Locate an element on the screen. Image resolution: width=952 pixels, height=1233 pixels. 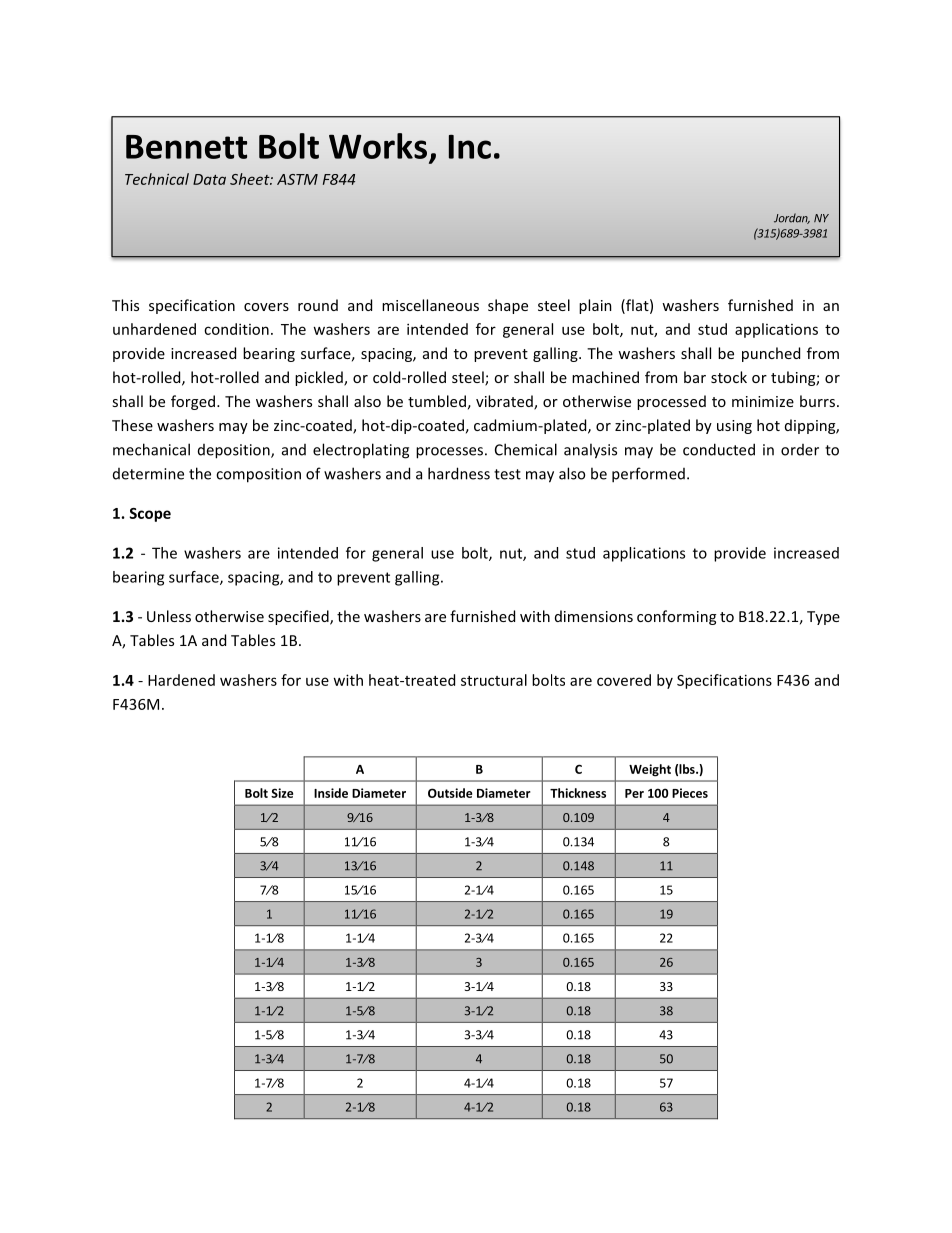
hardness is located at coordinates (459, 473).
